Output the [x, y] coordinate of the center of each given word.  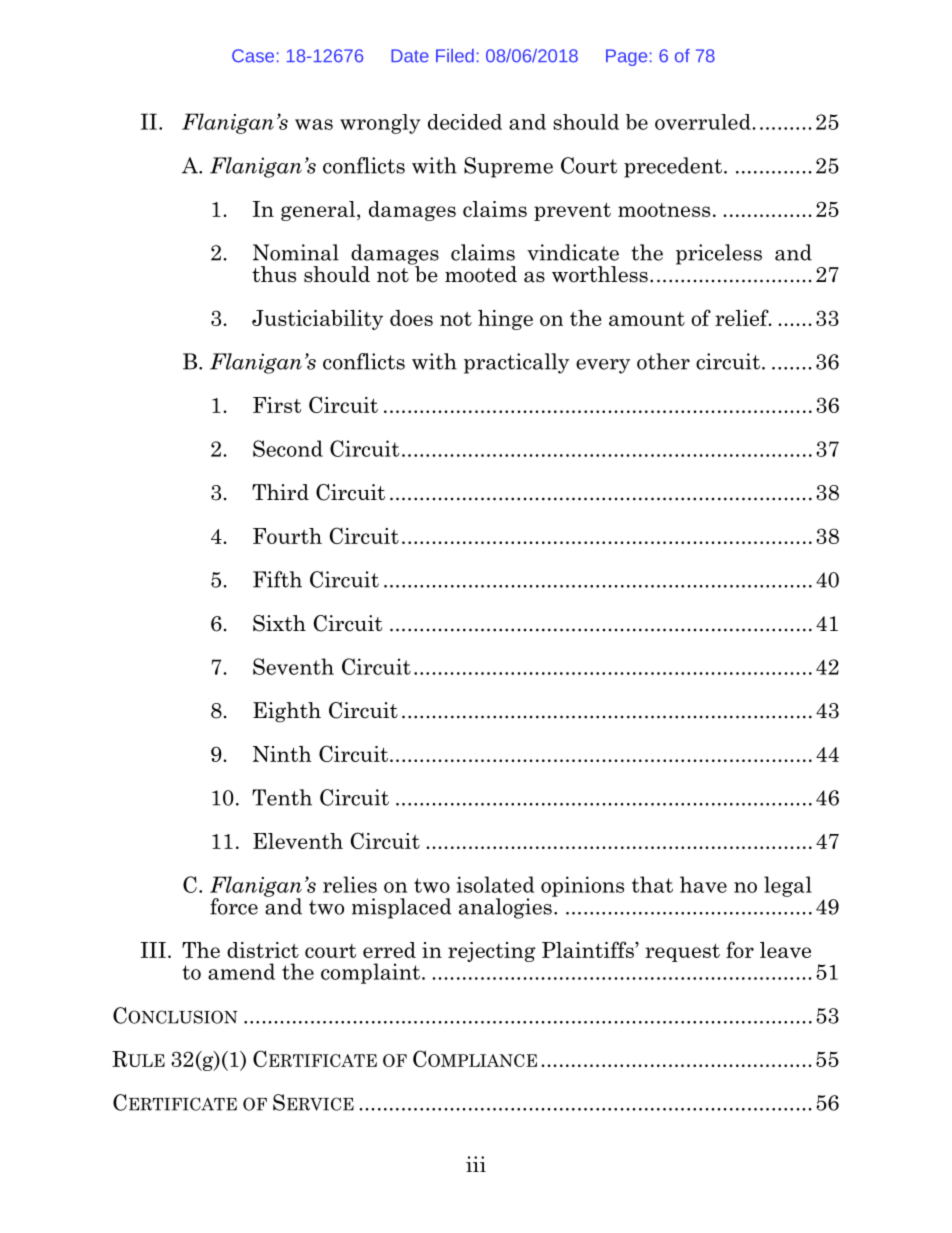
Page [626, 57]
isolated [495, 884]
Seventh [293, 666]
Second [288, 448]
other [663, 361]
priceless [719, 254]
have [703, 884]
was [314, 124]
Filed [455, 56]
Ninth [282, 754]
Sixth [279, 623]
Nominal [296, 252]
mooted [481, 274]
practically [516, 363]
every [603, 366]
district [263, 950]
